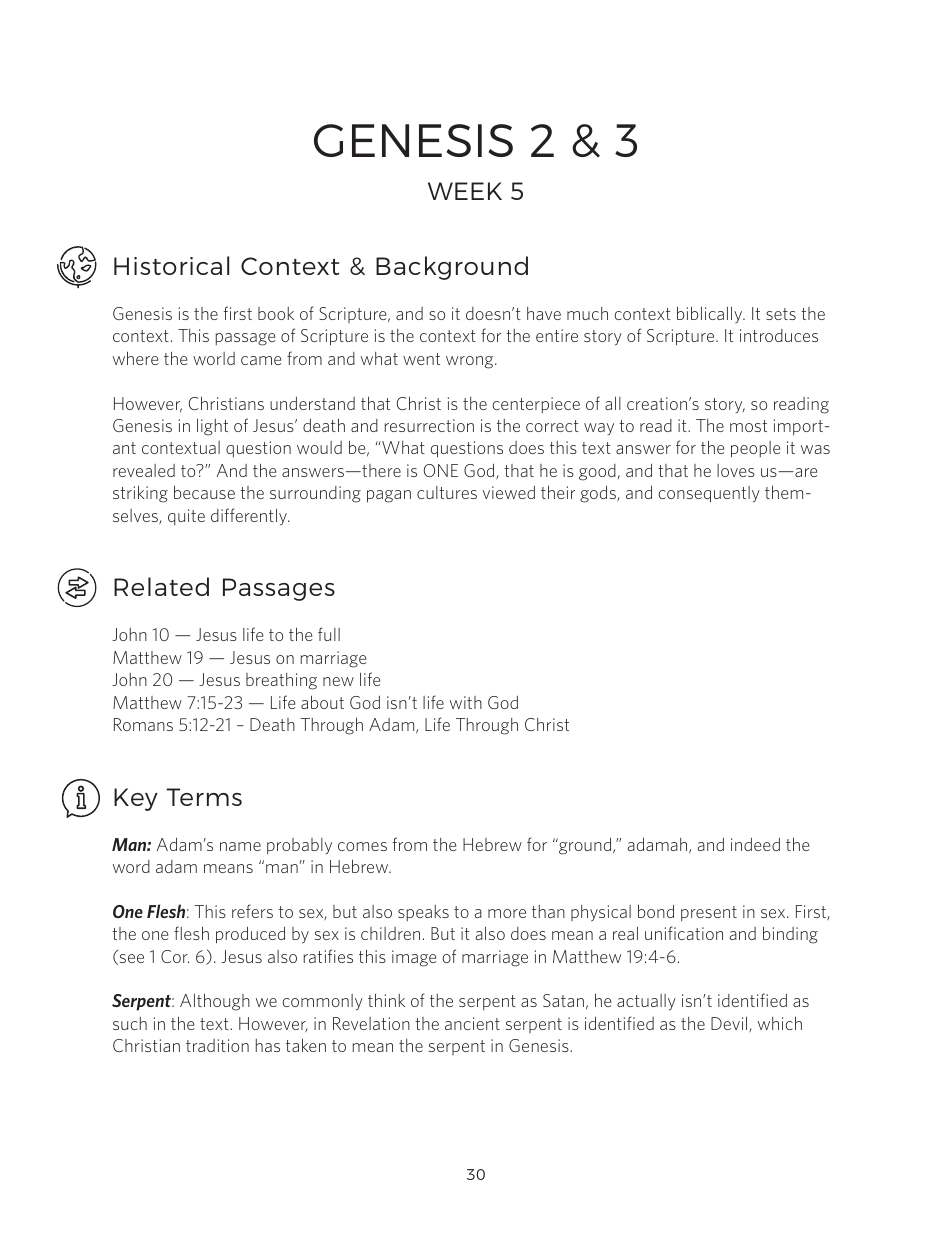 The height and width of the screenshot is (1233, 952). Describe the element at coordinates (472, 1023) in the screenshot. I see `ancient` at that location.
